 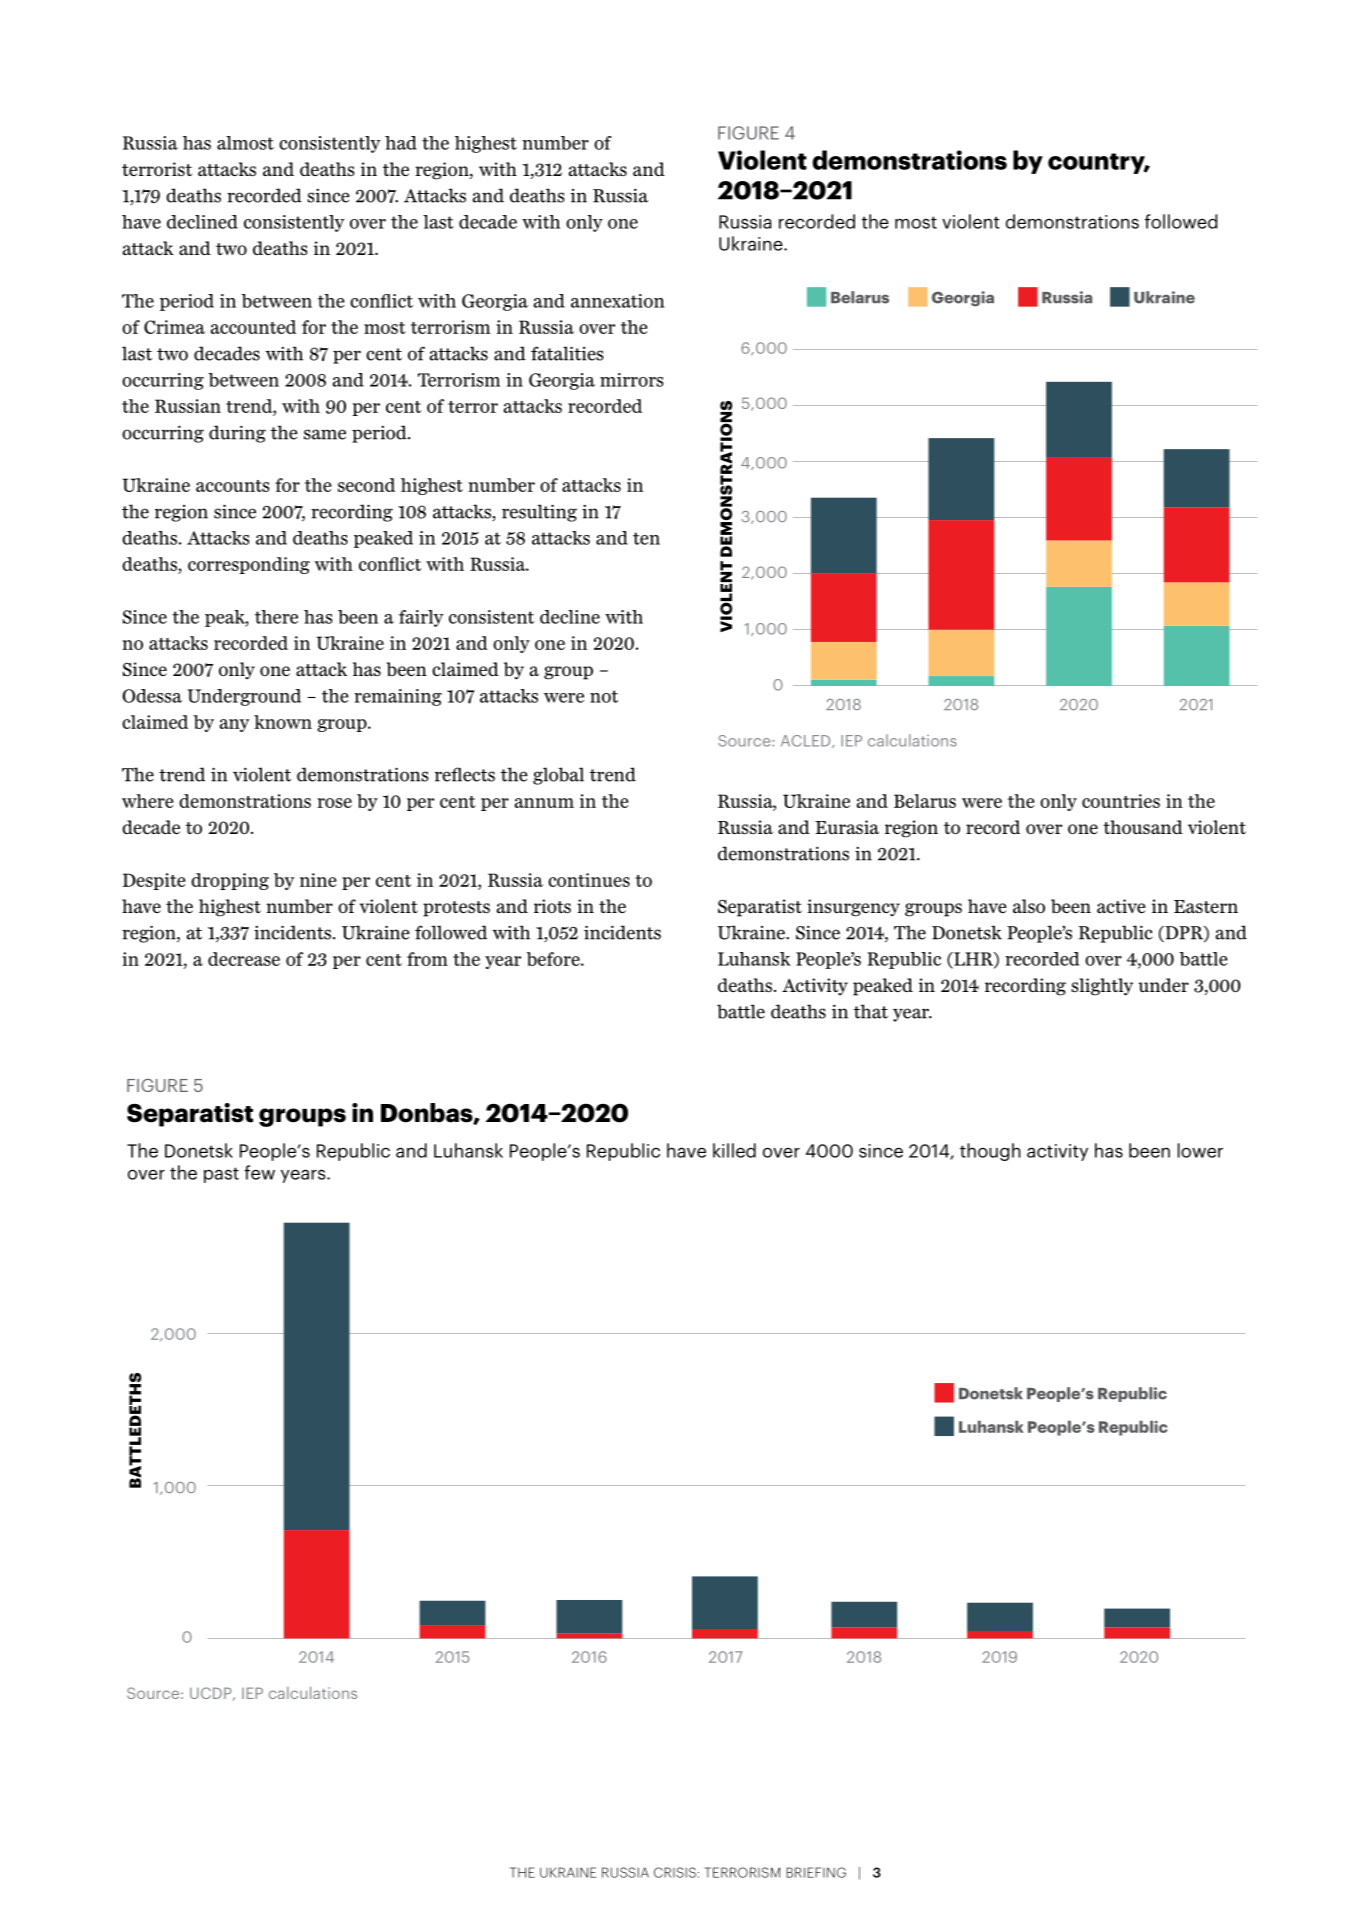 What do you see at coordinates (675, 1872) in the document?
I see `CRISIS` at bounding box center [675, 1872].
